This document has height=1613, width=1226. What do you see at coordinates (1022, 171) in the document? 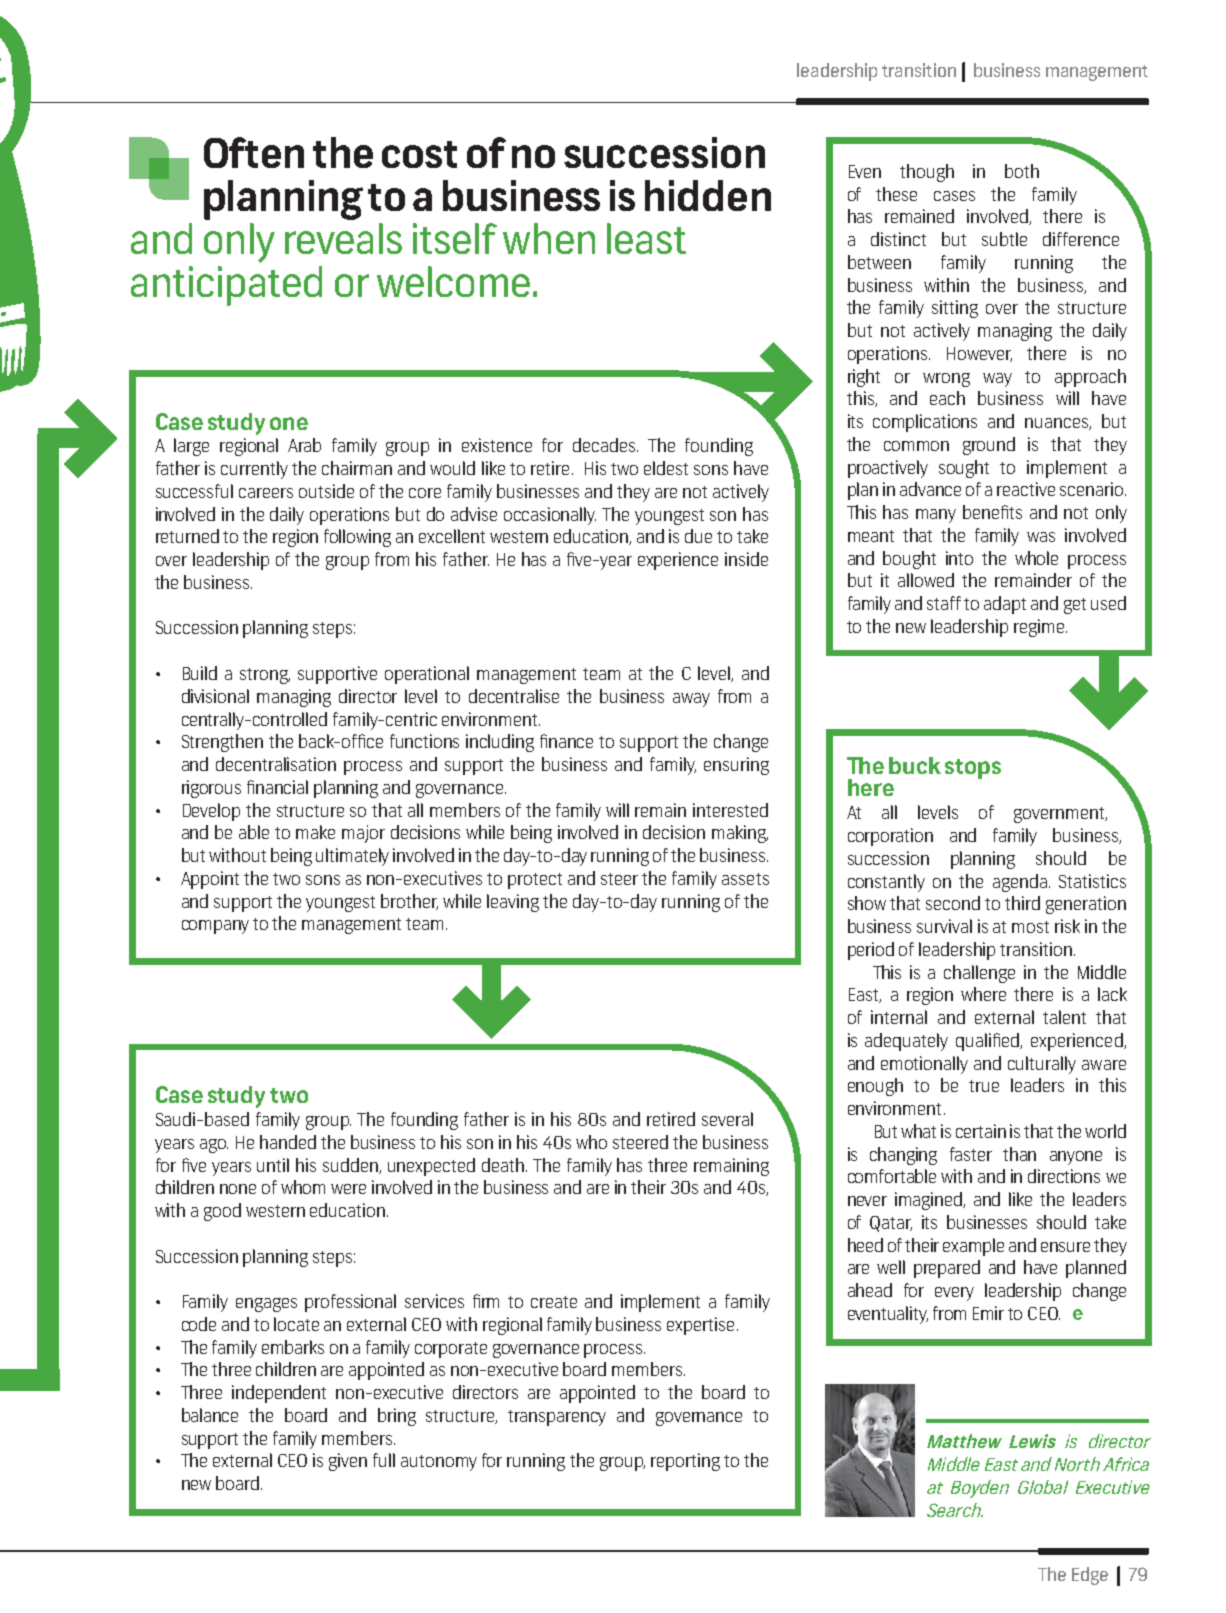
I see `both` at bounding box center [1022, 171].
